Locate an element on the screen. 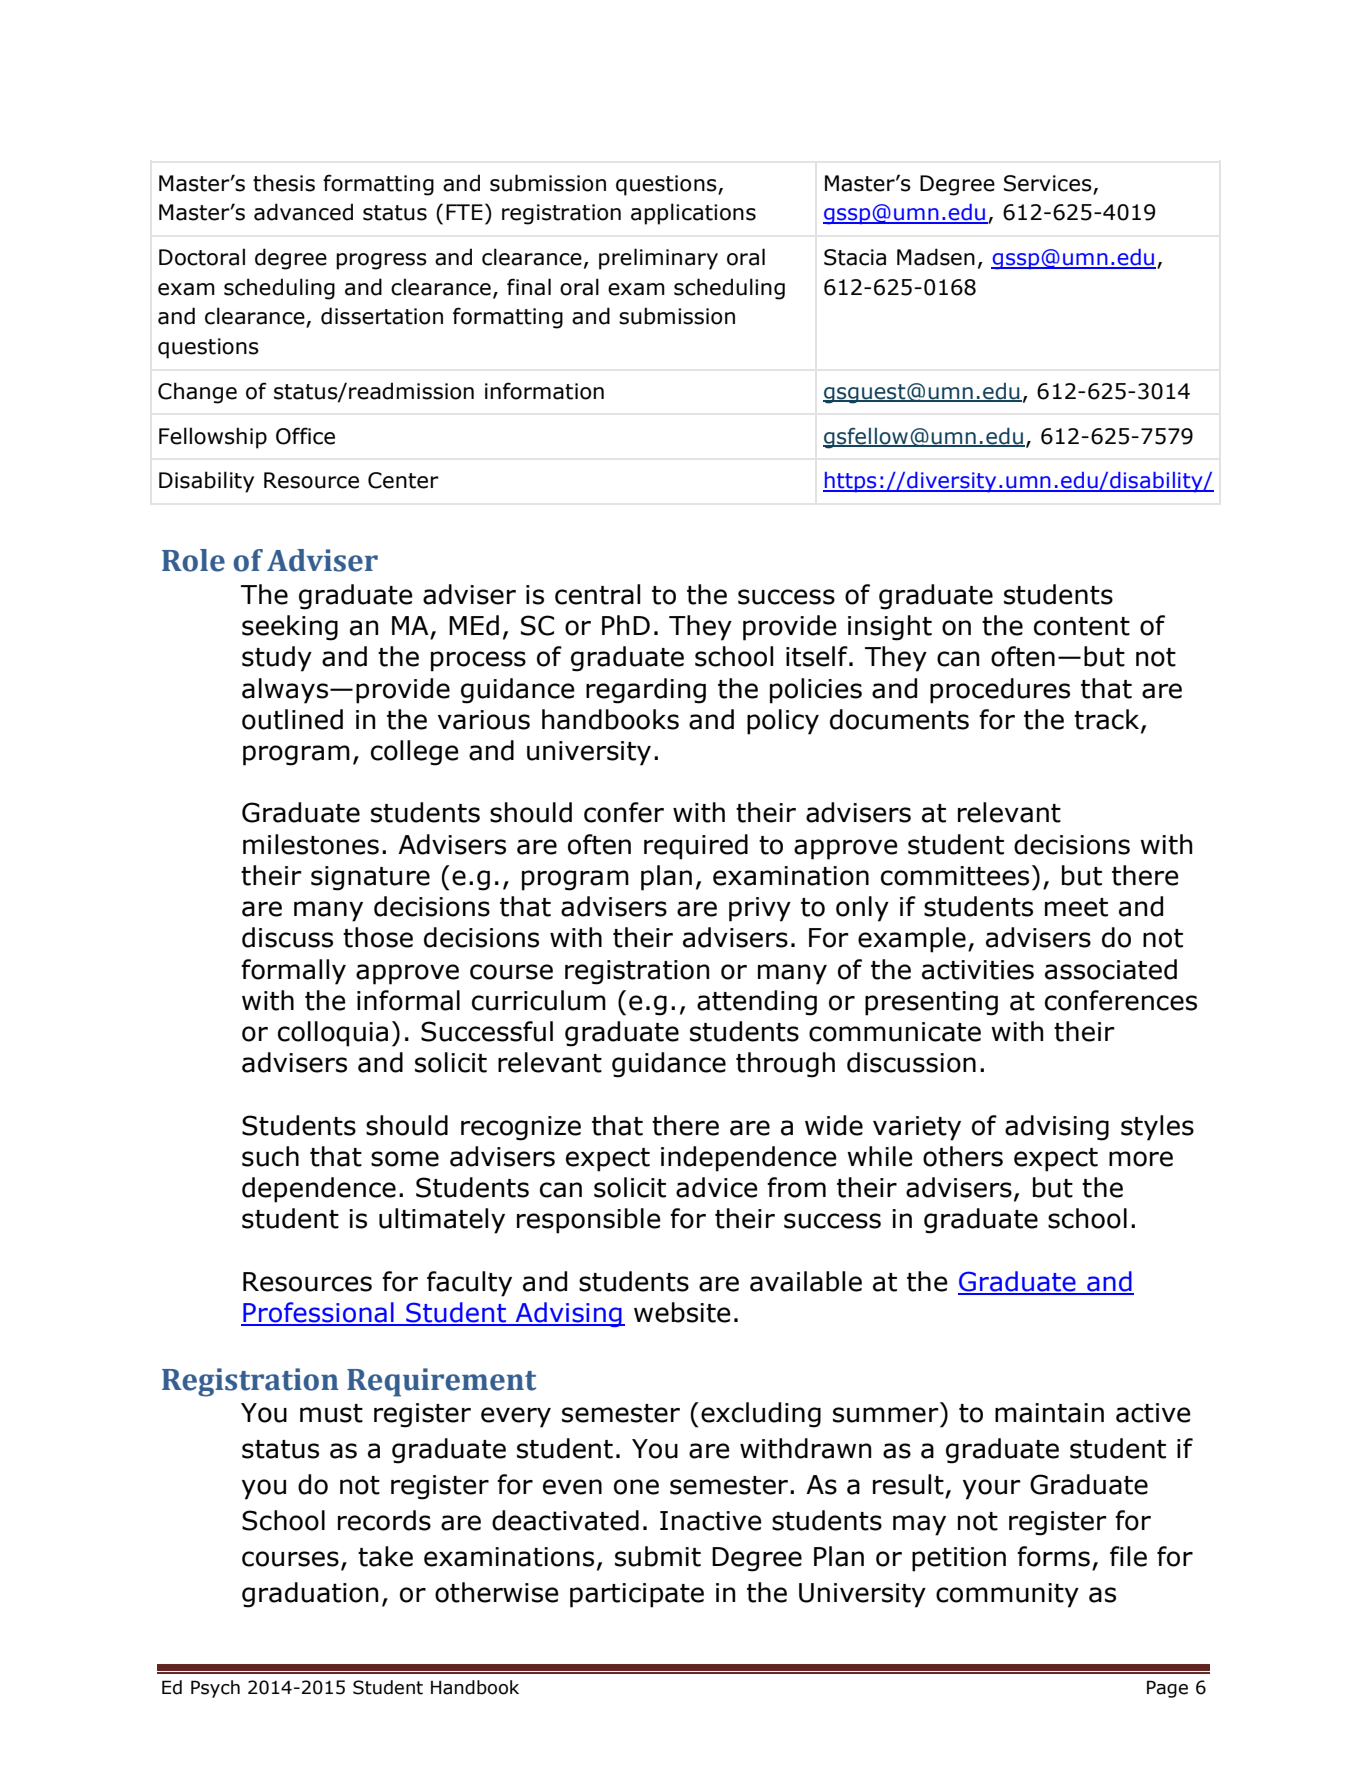  meet is located at coordinates (1076, 907).
